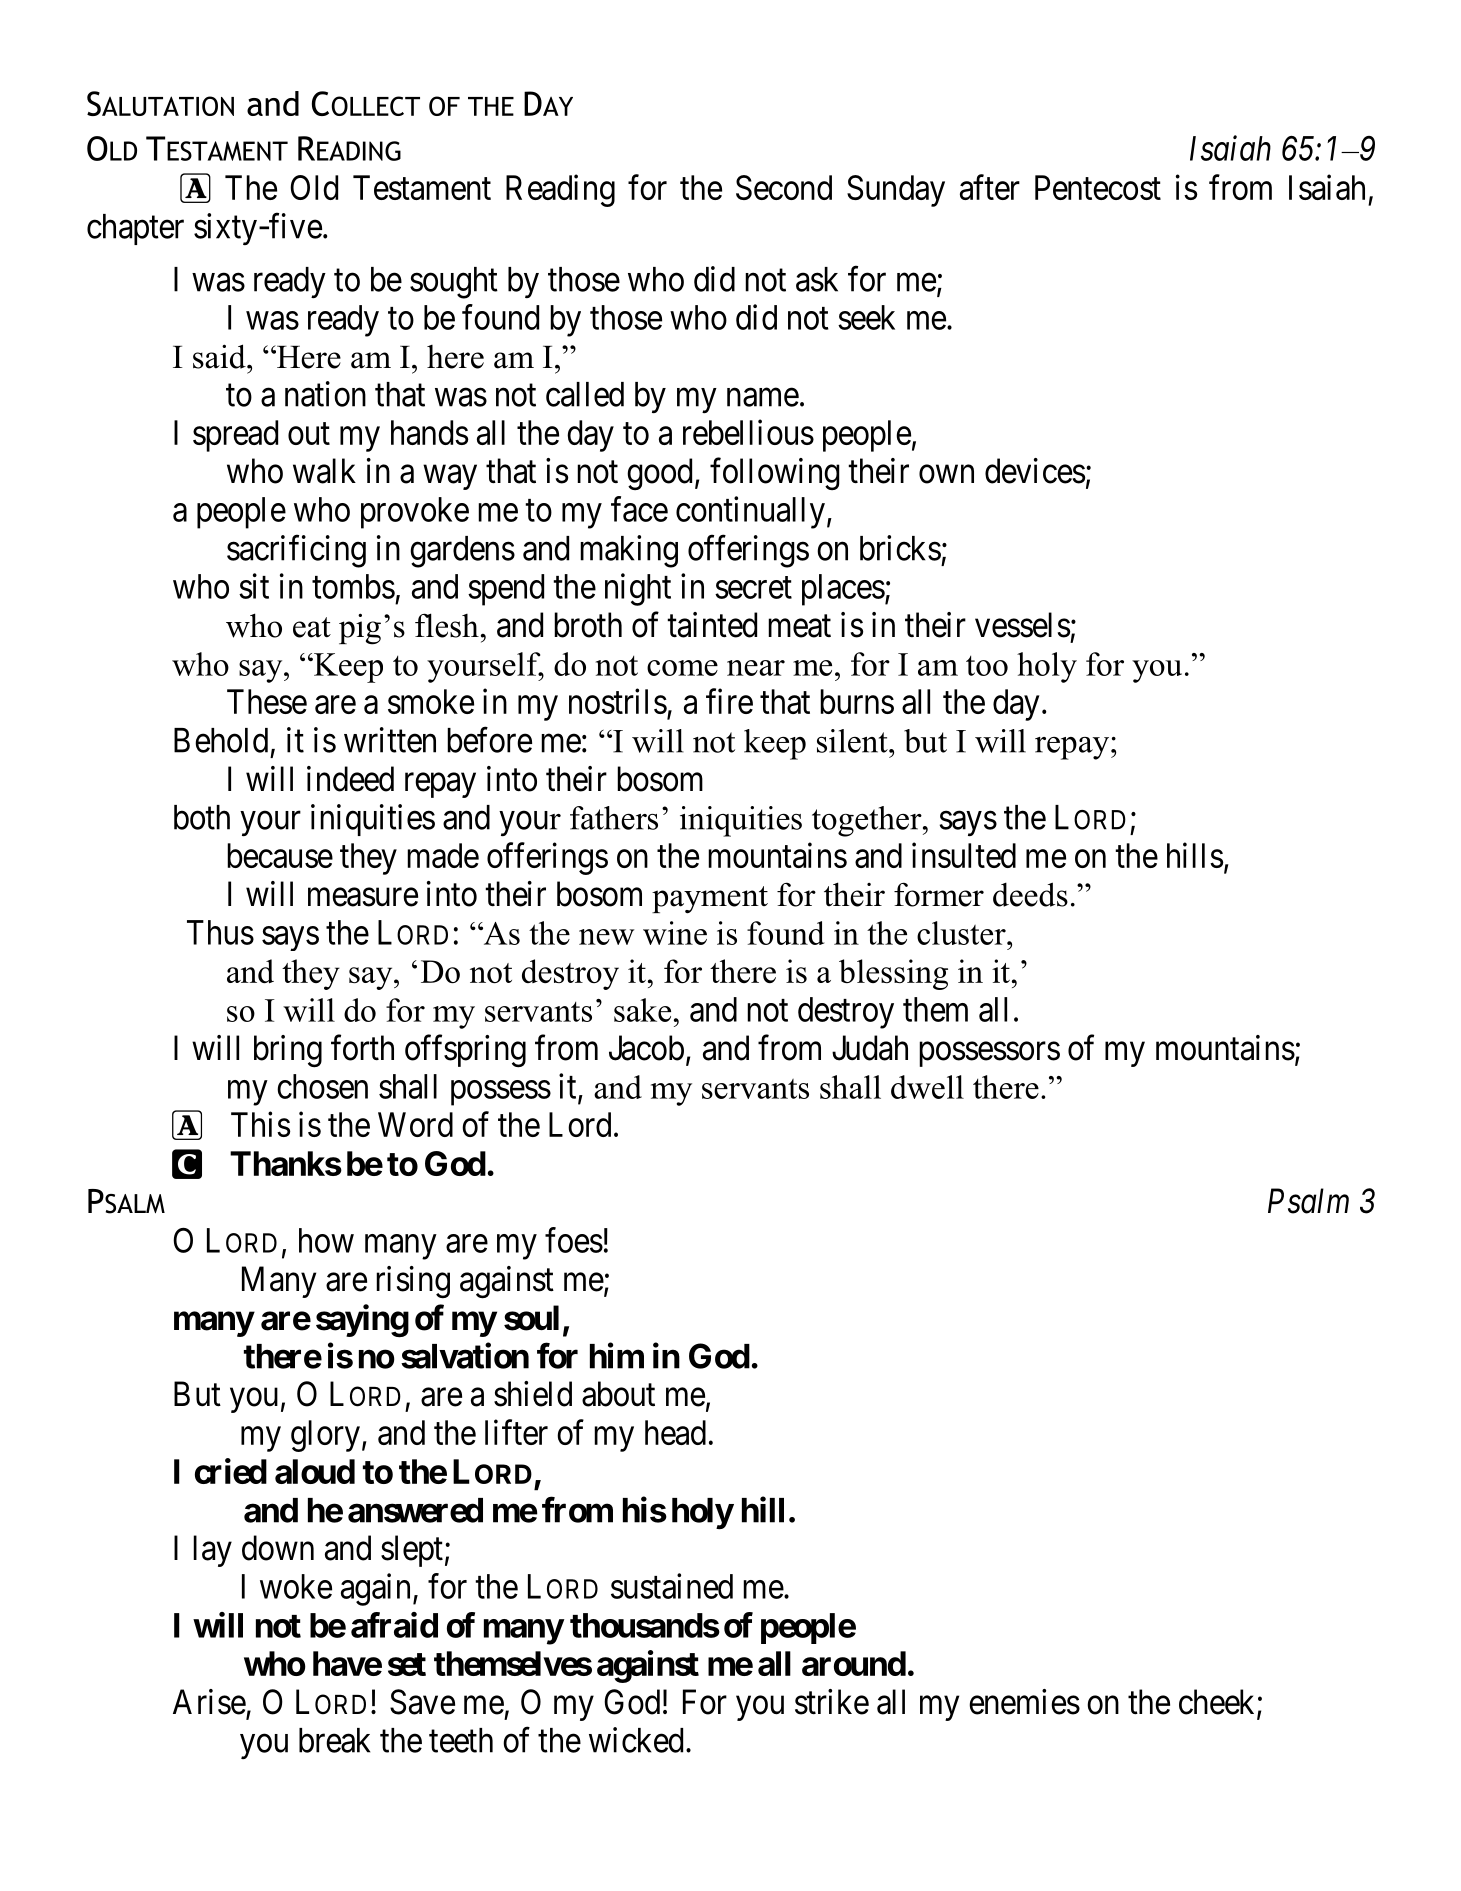 This image has width=1461, height=1891. What do you see at coordinates (784, 187) in the image?
I see `Second` at bounding box center [784, 187].
